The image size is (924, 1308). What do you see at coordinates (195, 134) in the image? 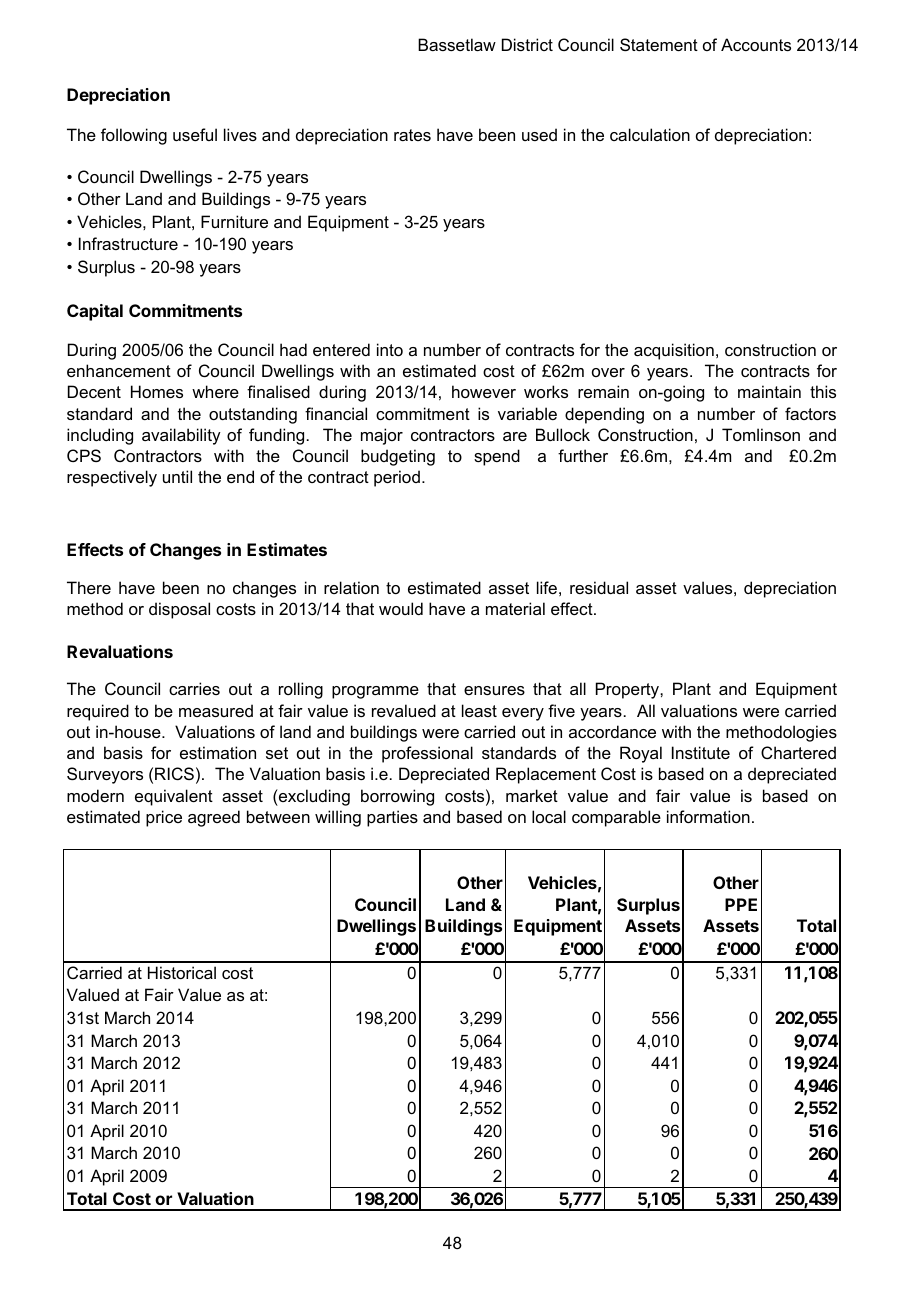
I see `useful` at bounding box center [195, 134].
